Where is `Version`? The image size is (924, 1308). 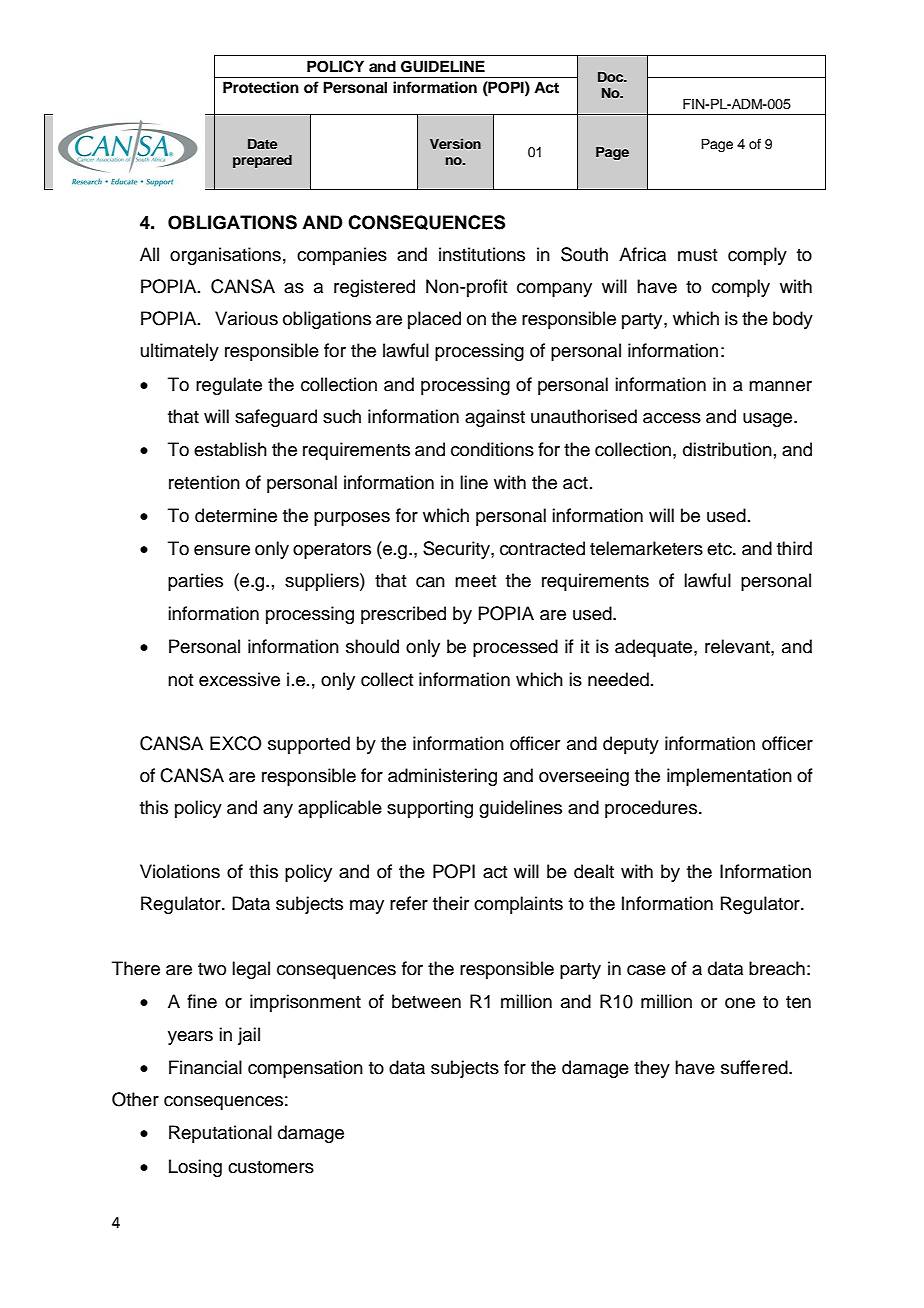
Version is located at coordinates (455, 143).
